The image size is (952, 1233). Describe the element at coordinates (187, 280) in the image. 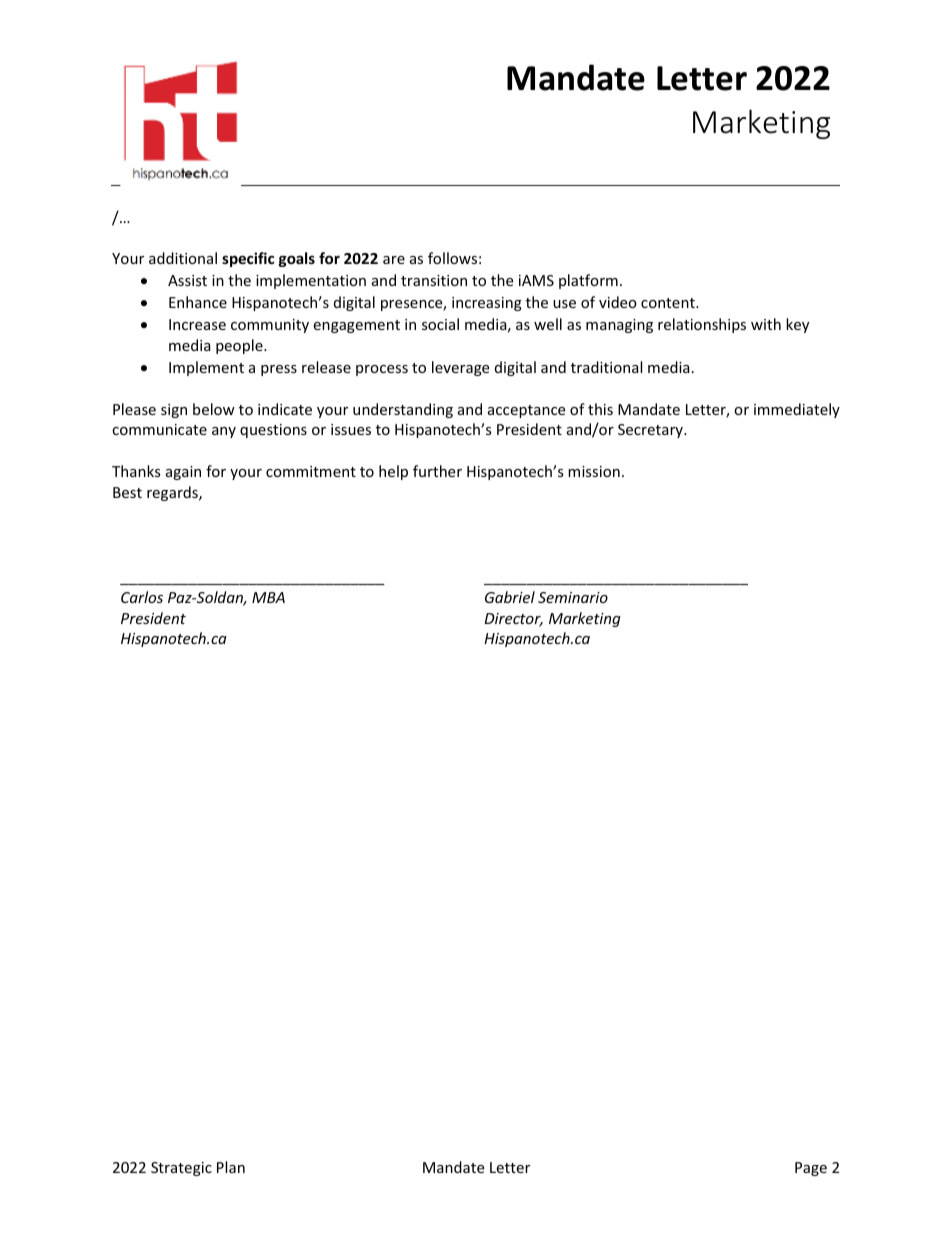

I see `Assist` at that location.
